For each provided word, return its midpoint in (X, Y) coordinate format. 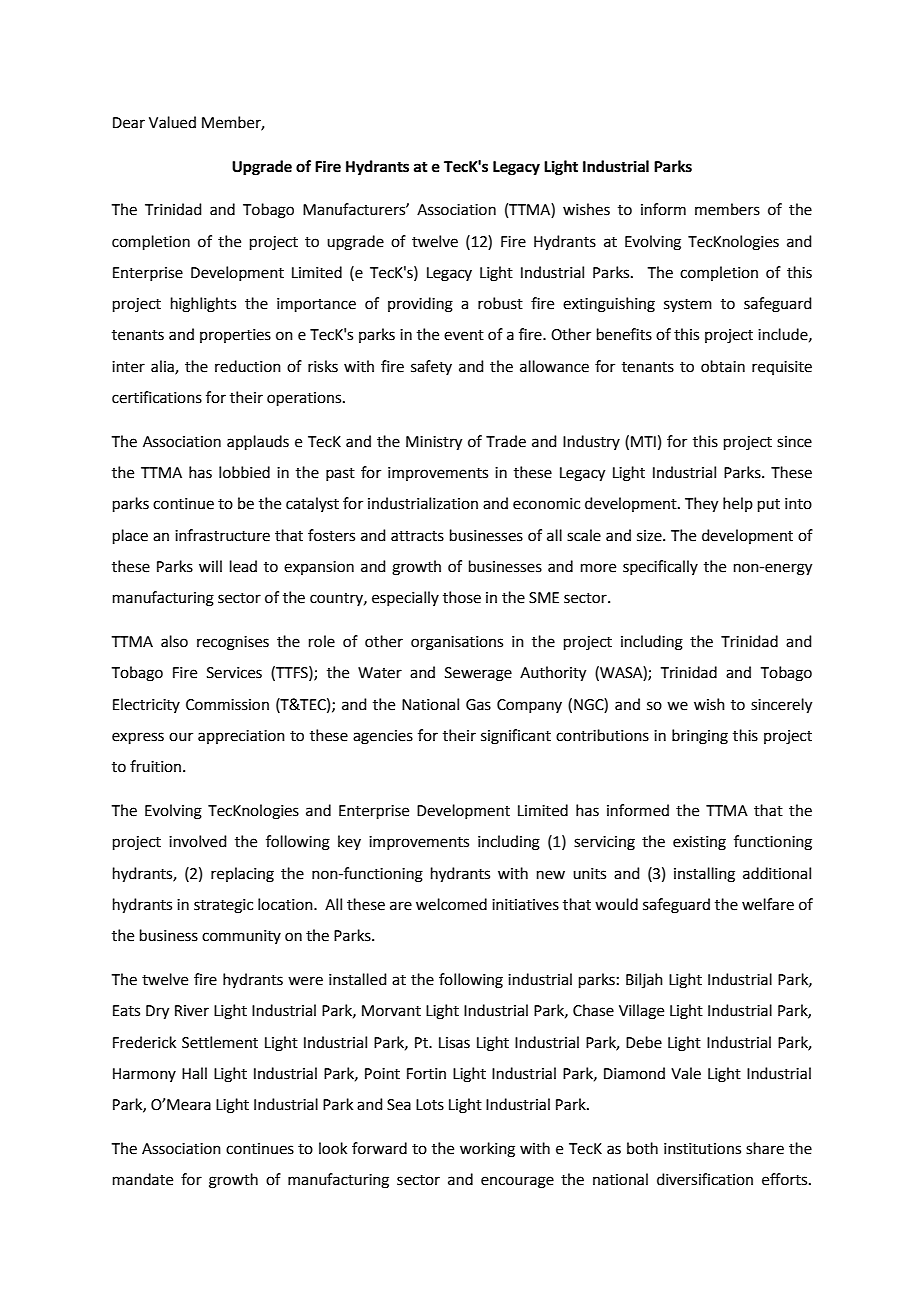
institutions (702, 1149)
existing (699, 843)
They (701, 505)
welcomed (451, 904)
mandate (143, 1179)
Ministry (434, 443)
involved (198, 841)
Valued (172, 122)
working (487, 1150)
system (688, 305)
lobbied (244, 472)
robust (500, 303)
